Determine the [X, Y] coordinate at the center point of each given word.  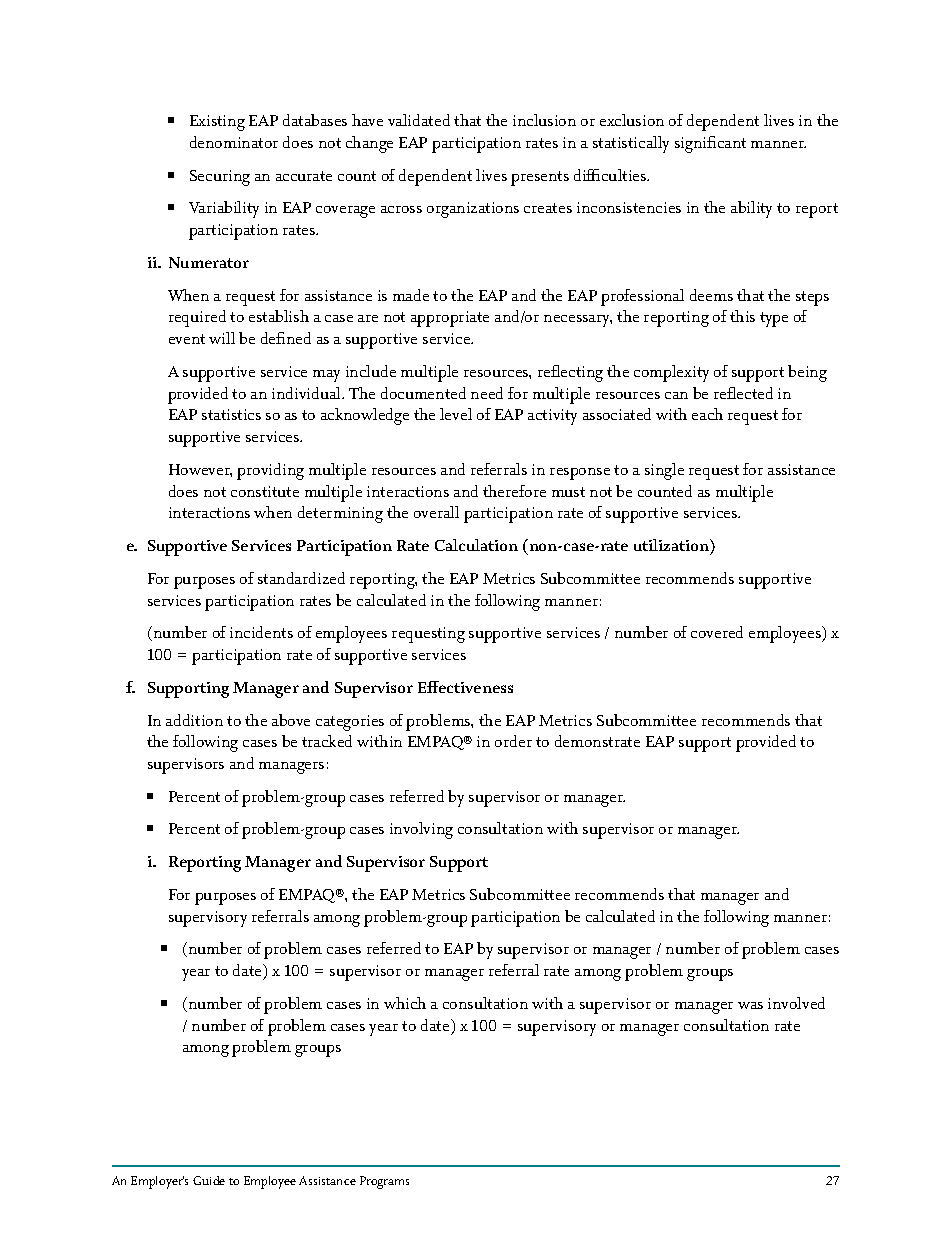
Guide [209, 1180]
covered [717, 632]
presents [540, 178]
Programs [384, 1182]
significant [710, 144]
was [750, 1005]
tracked [327, 741]
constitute [265, 491]
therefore [514, 491]
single [664, 471]
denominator [234, 142]
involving [421, 830]
